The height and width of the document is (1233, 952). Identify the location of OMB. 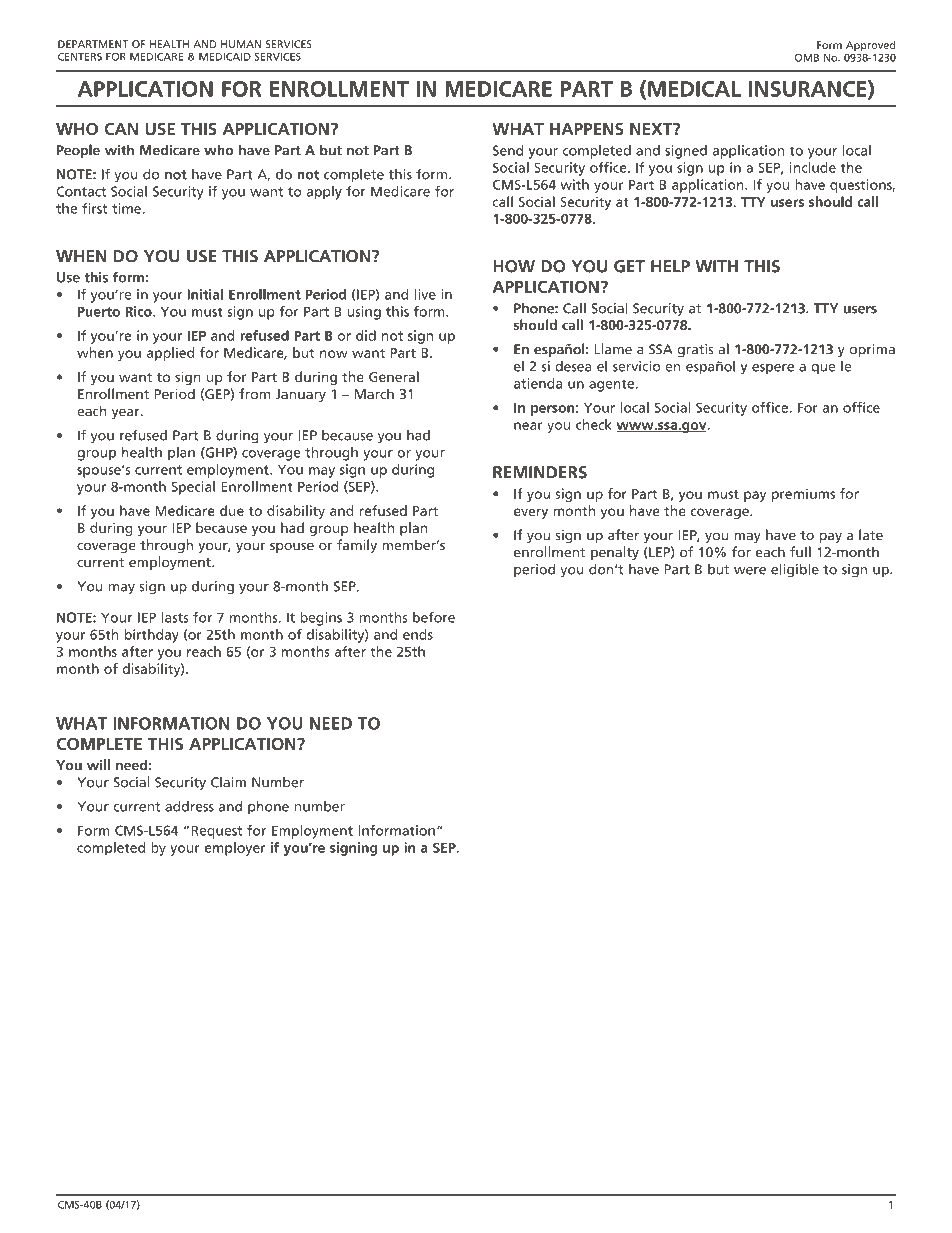
(807, 57).
